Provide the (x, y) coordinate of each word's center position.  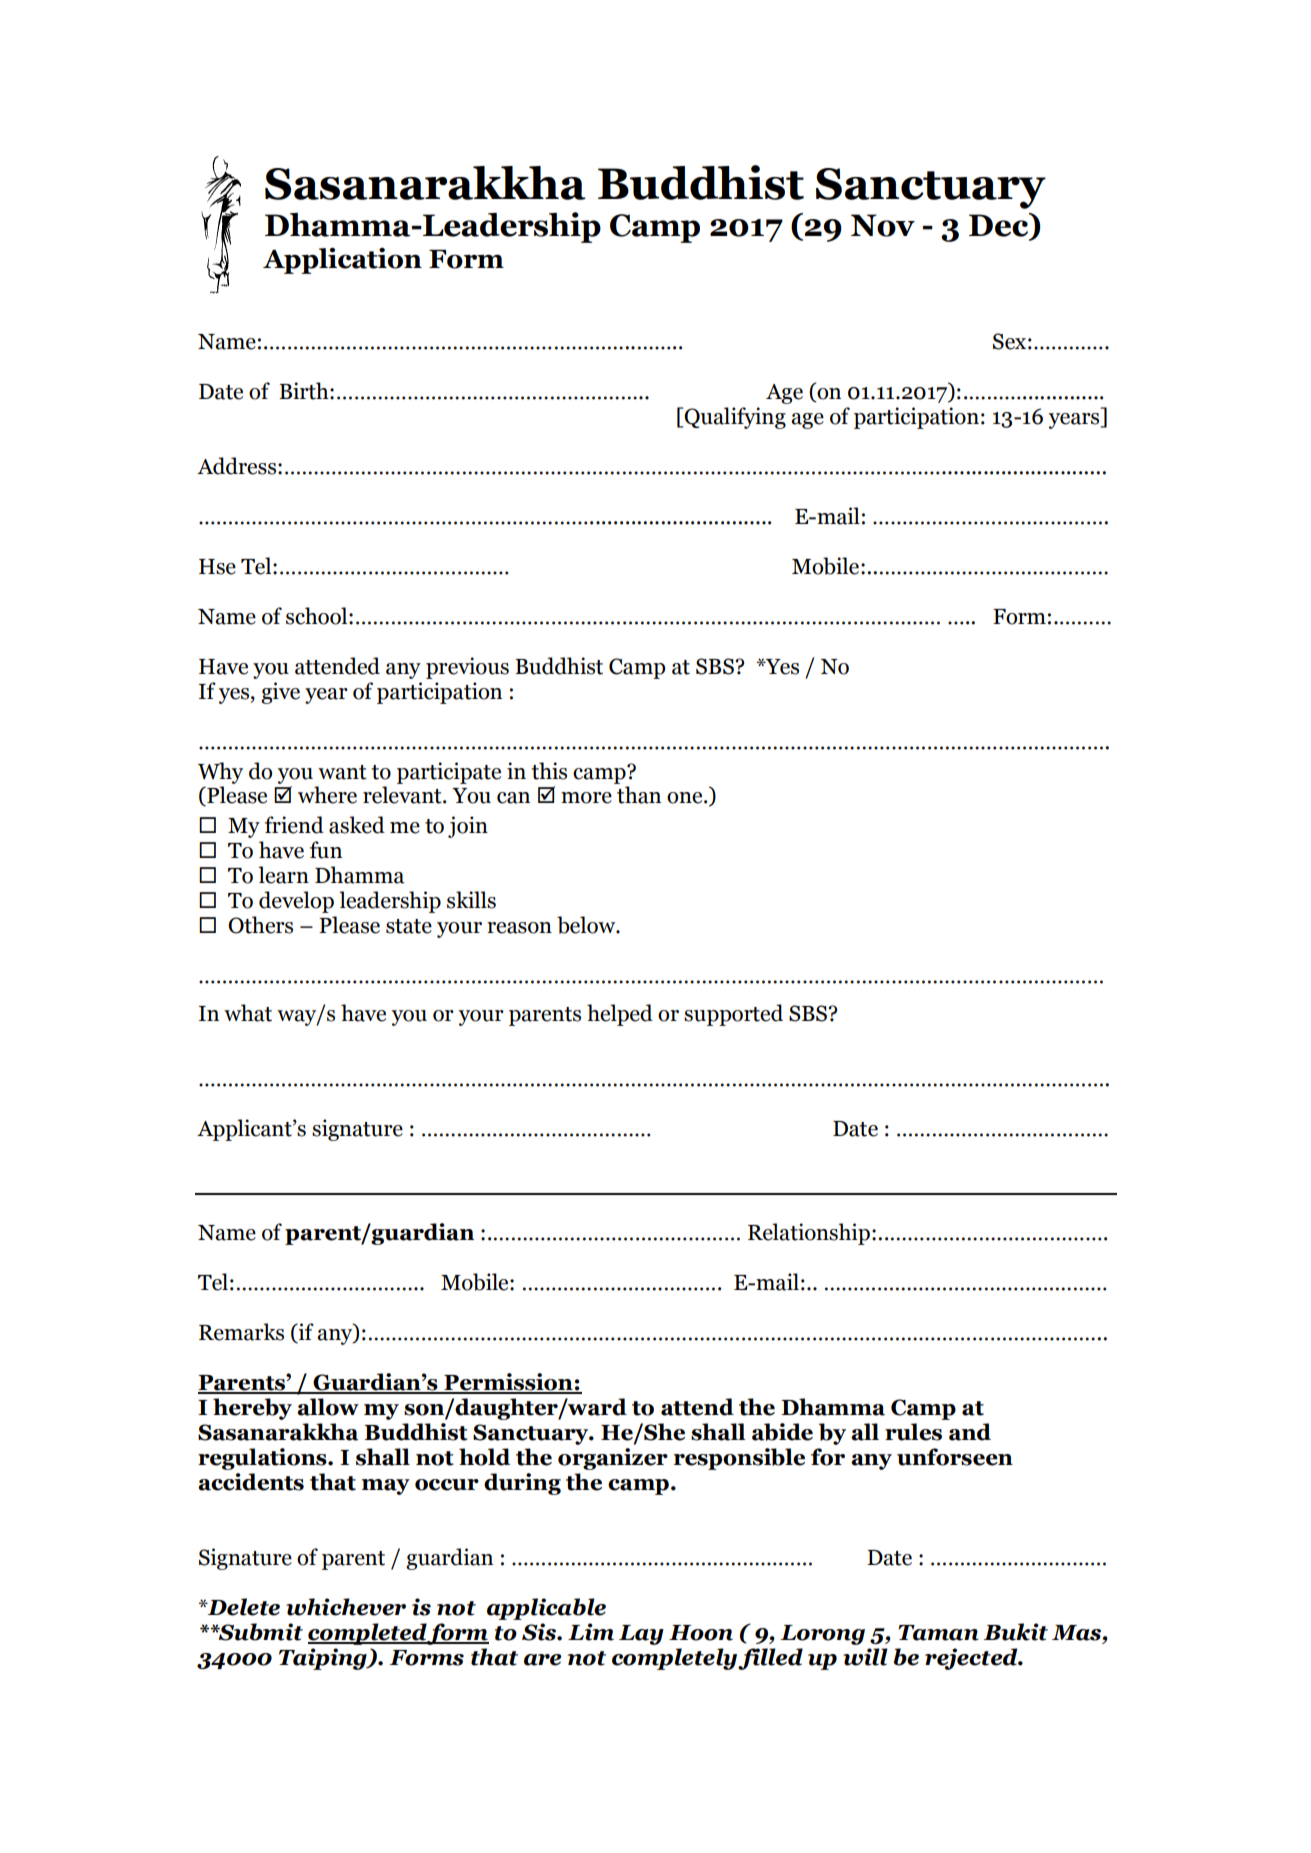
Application (342, 261)
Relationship (809, 1234)
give (280, 693)
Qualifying (735, 418)
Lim (591, 1632)
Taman (938, 1633)
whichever (346, 1607)
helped (620, 1015)
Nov (883, 225)
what (248, 1013)
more (586, 798)
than (639, 795)
